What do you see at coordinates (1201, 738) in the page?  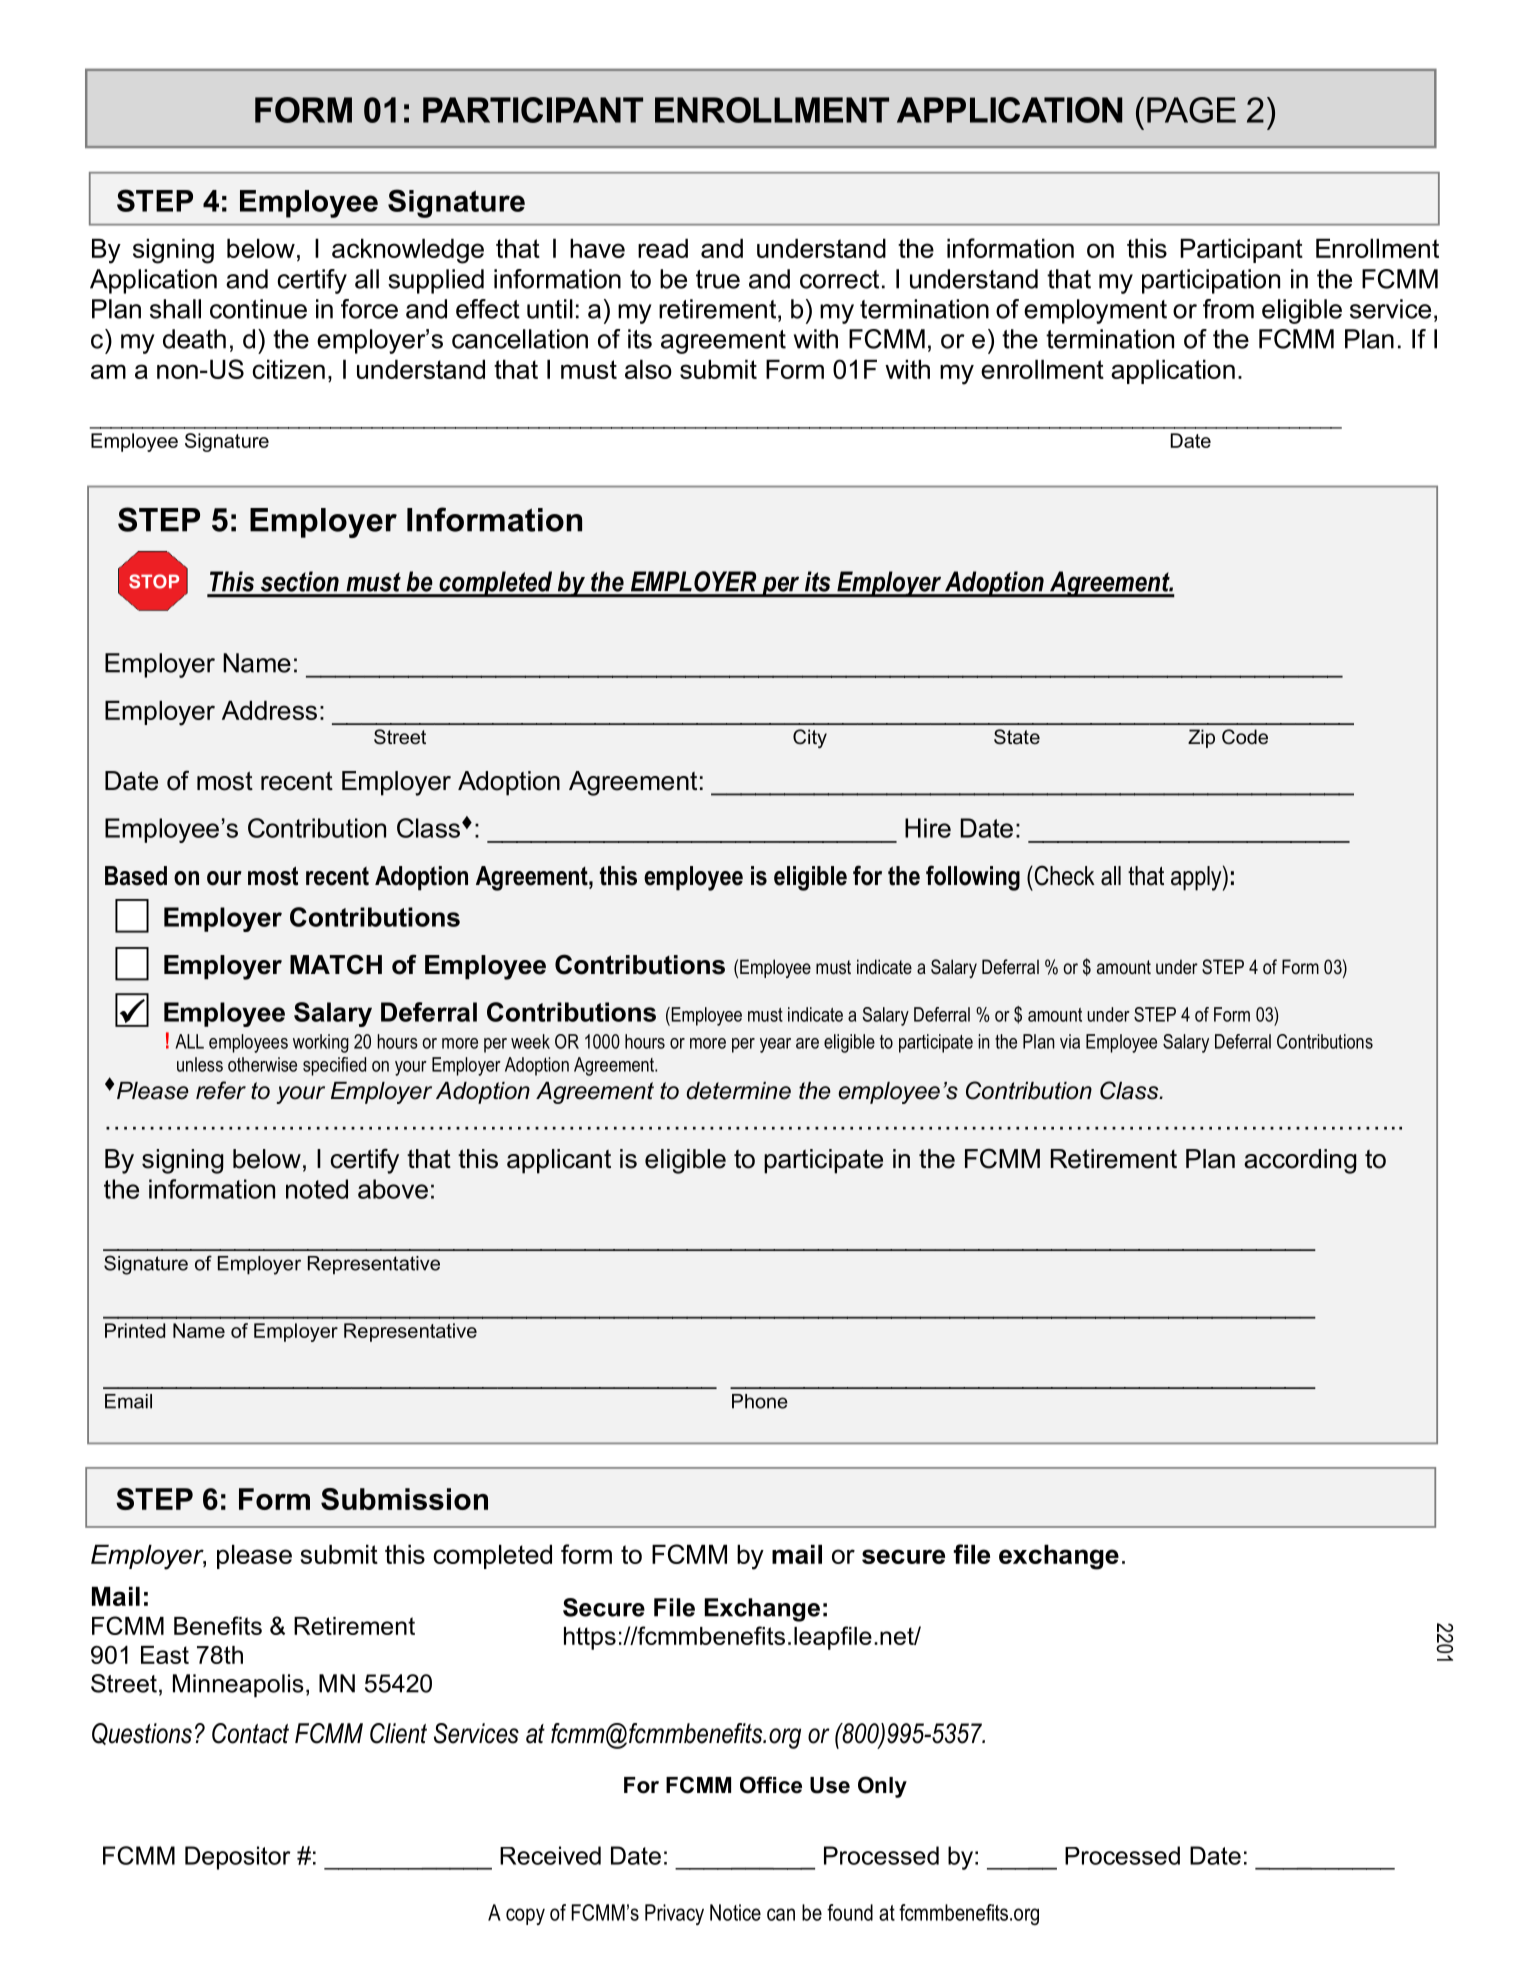 I see `Zip` at bounding box center [1201, 738].
